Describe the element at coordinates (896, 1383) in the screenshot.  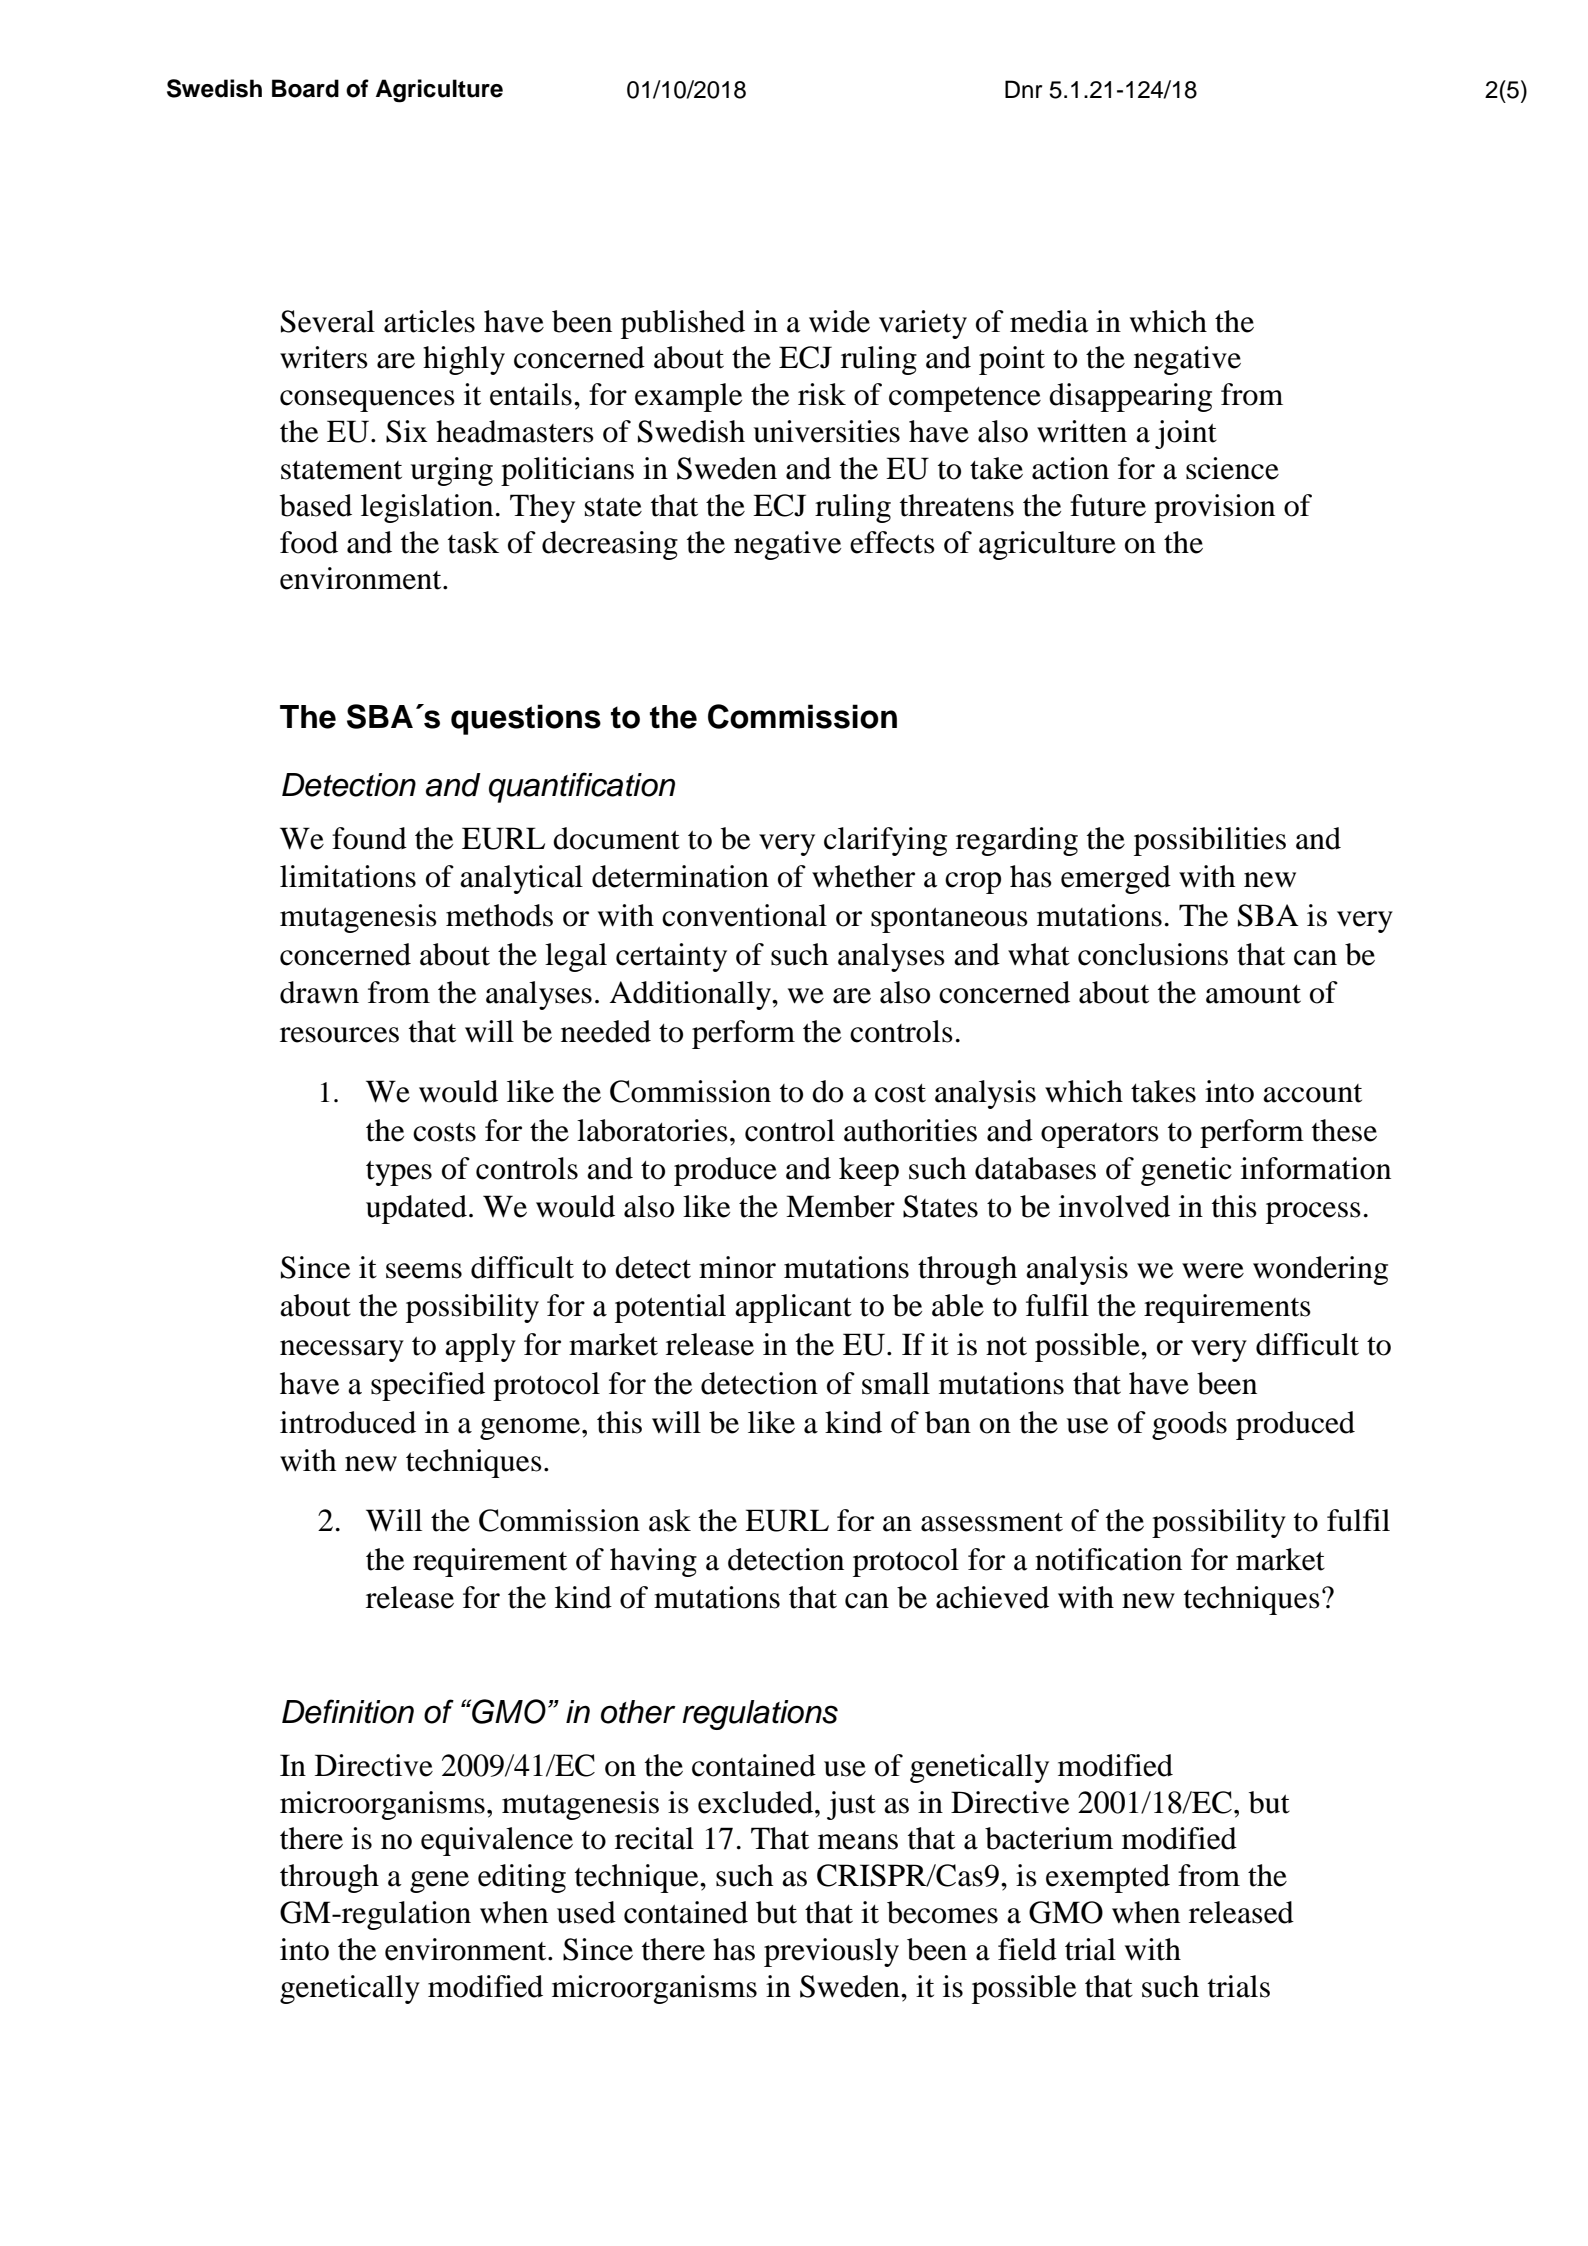
I see `small` at that location.
